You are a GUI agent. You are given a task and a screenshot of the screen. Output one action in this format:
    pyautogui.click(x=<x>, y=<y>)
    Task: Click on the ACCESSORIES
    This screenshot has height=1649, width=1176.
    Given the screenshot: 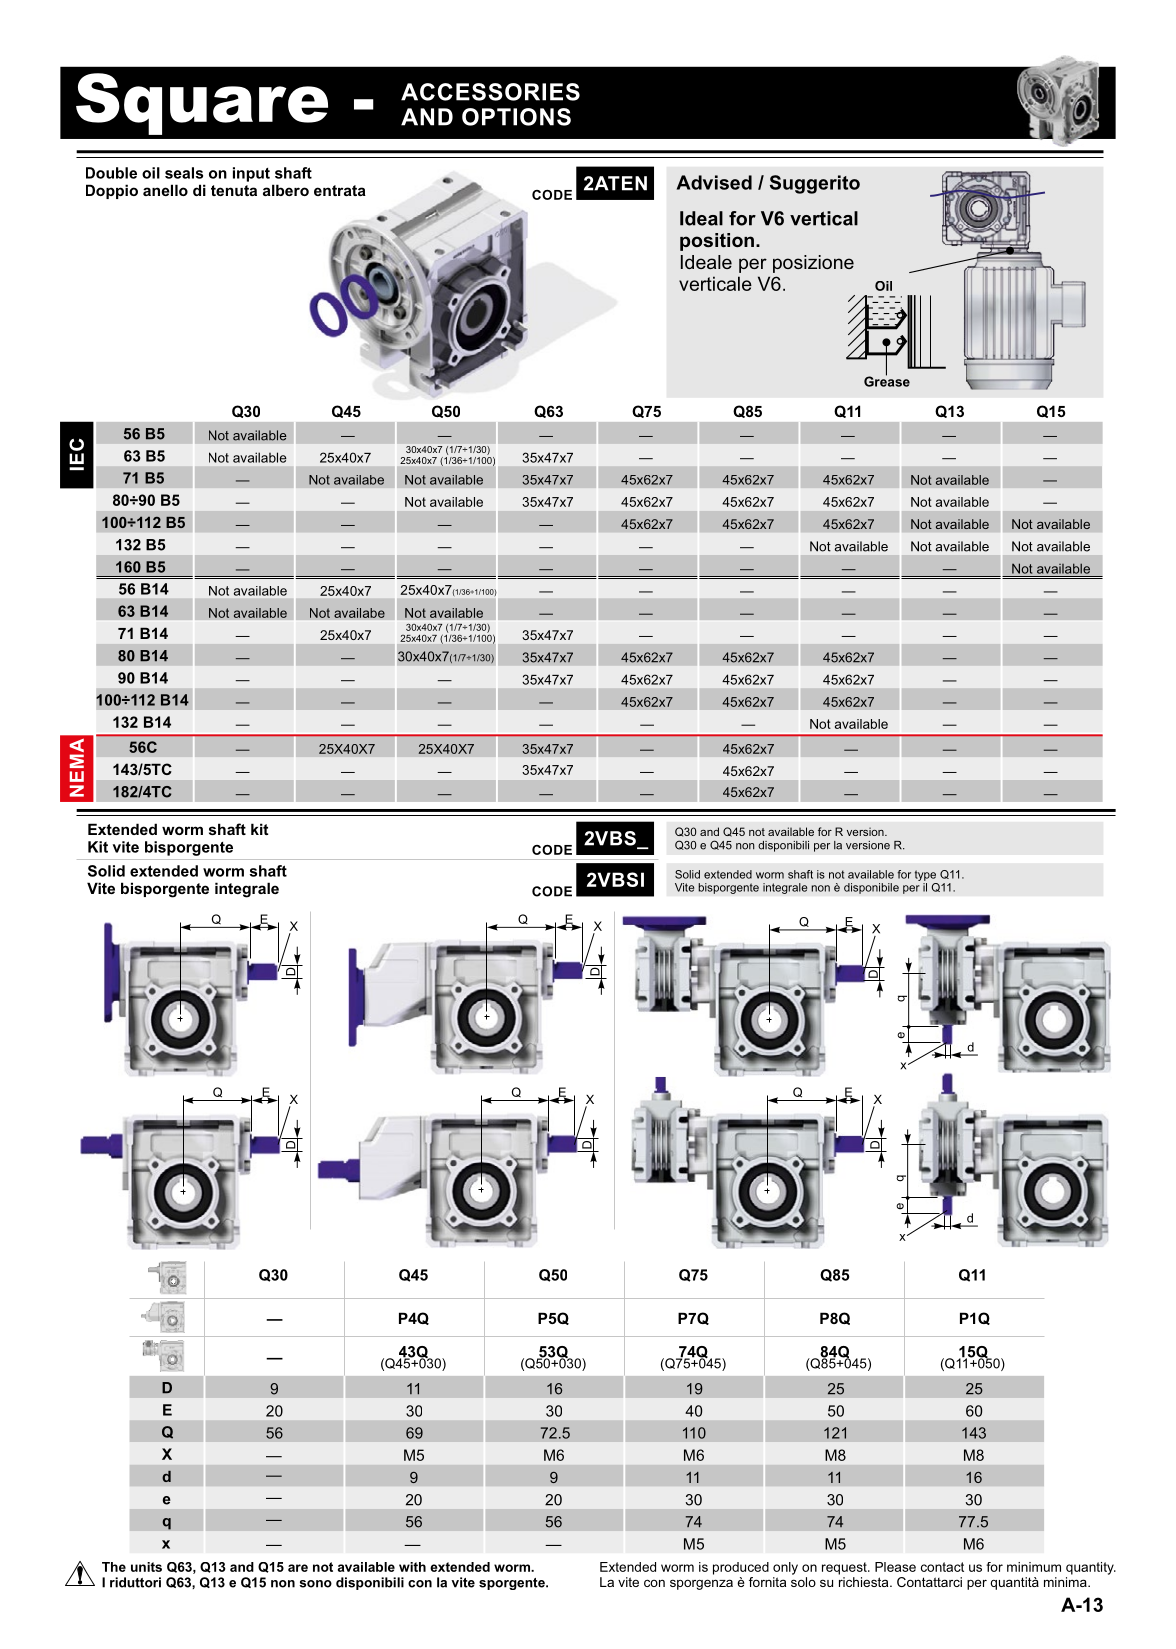 What is the action you would take?
    pyautogui.click(x=490, y=92)
